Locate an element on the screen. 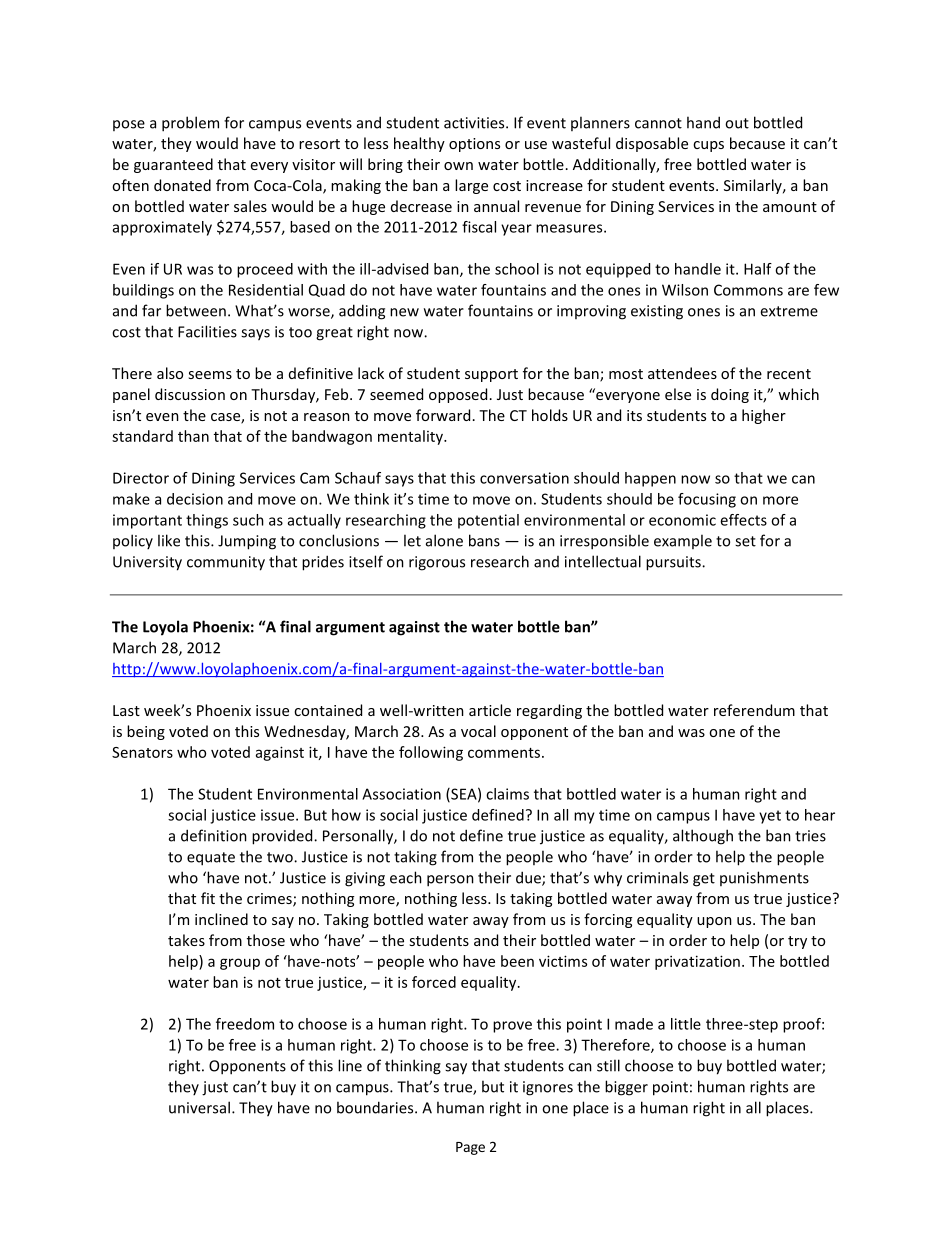 The height and width of the screenshot is (1233, 952). set is located at coordinates (745, 541).
